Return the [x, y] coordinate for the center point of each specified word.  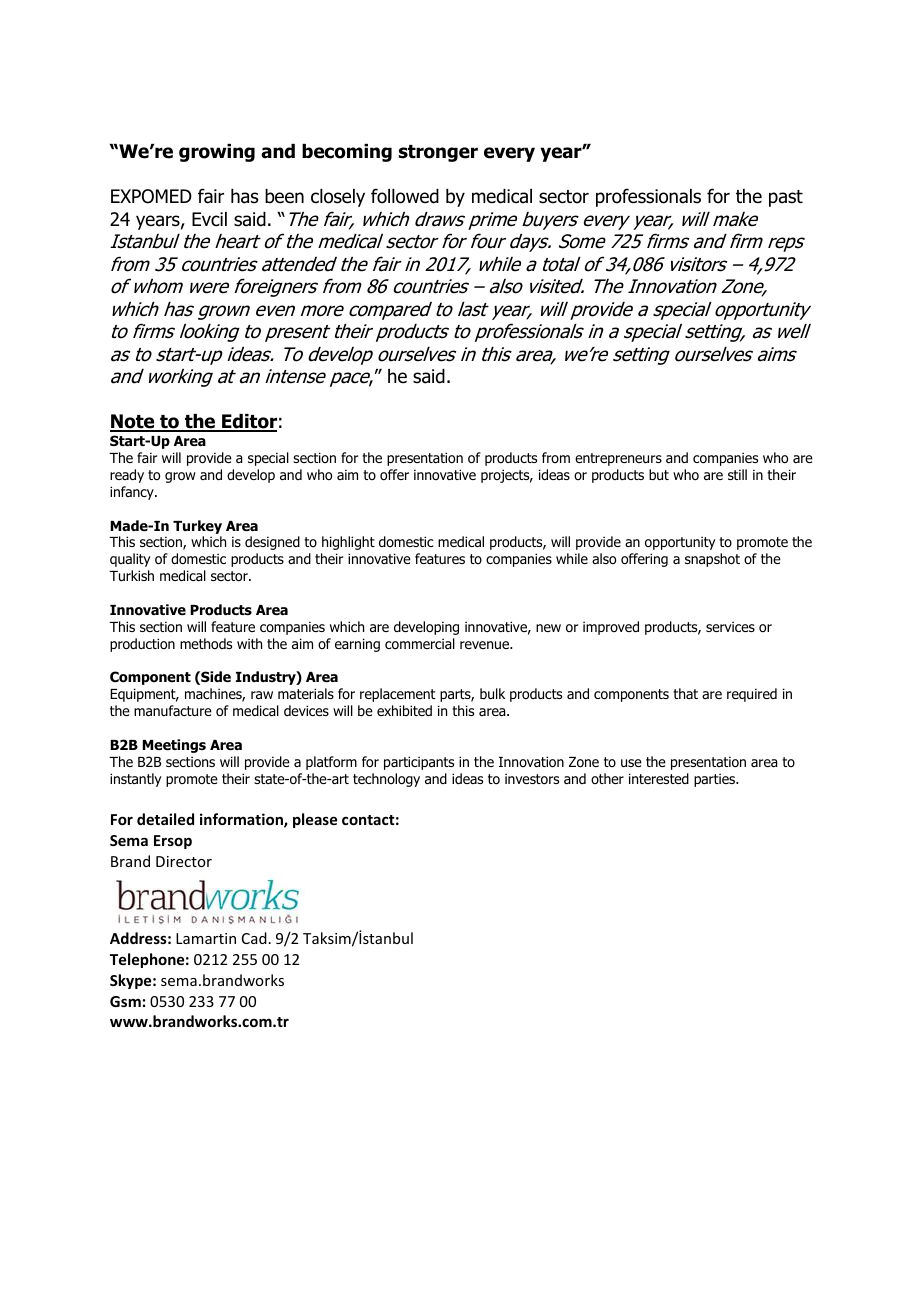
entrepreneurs [618, 459]
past [786, 198]
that [685, 693]
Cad [254, 938]
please [315, 820]
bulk [492, 693]
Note [133, 422]
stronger [438, 153]
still [737, 474]
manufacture [173, 710]
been [284, 196]
